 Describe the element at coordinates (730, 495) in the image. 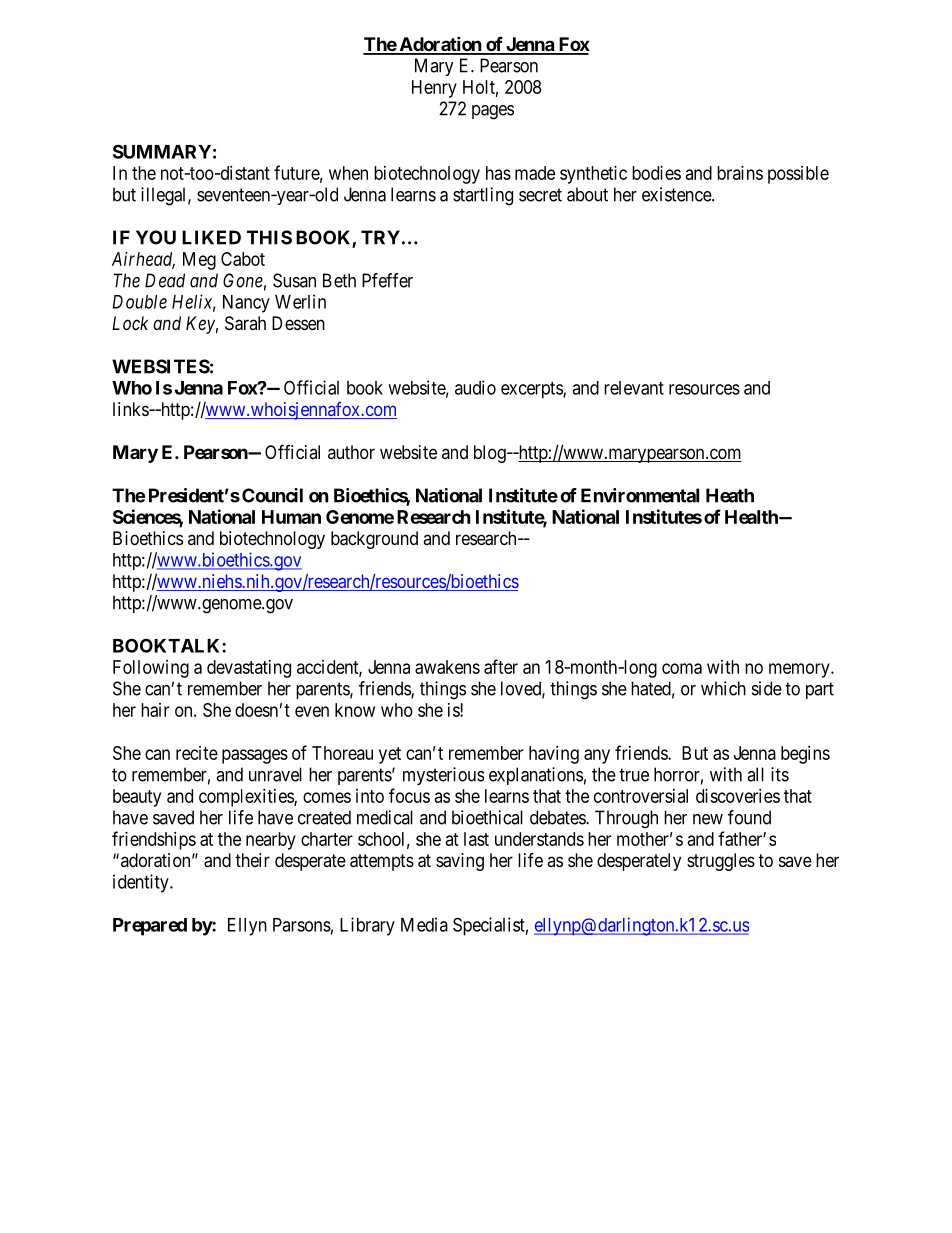

I see `Heath` at that location.
